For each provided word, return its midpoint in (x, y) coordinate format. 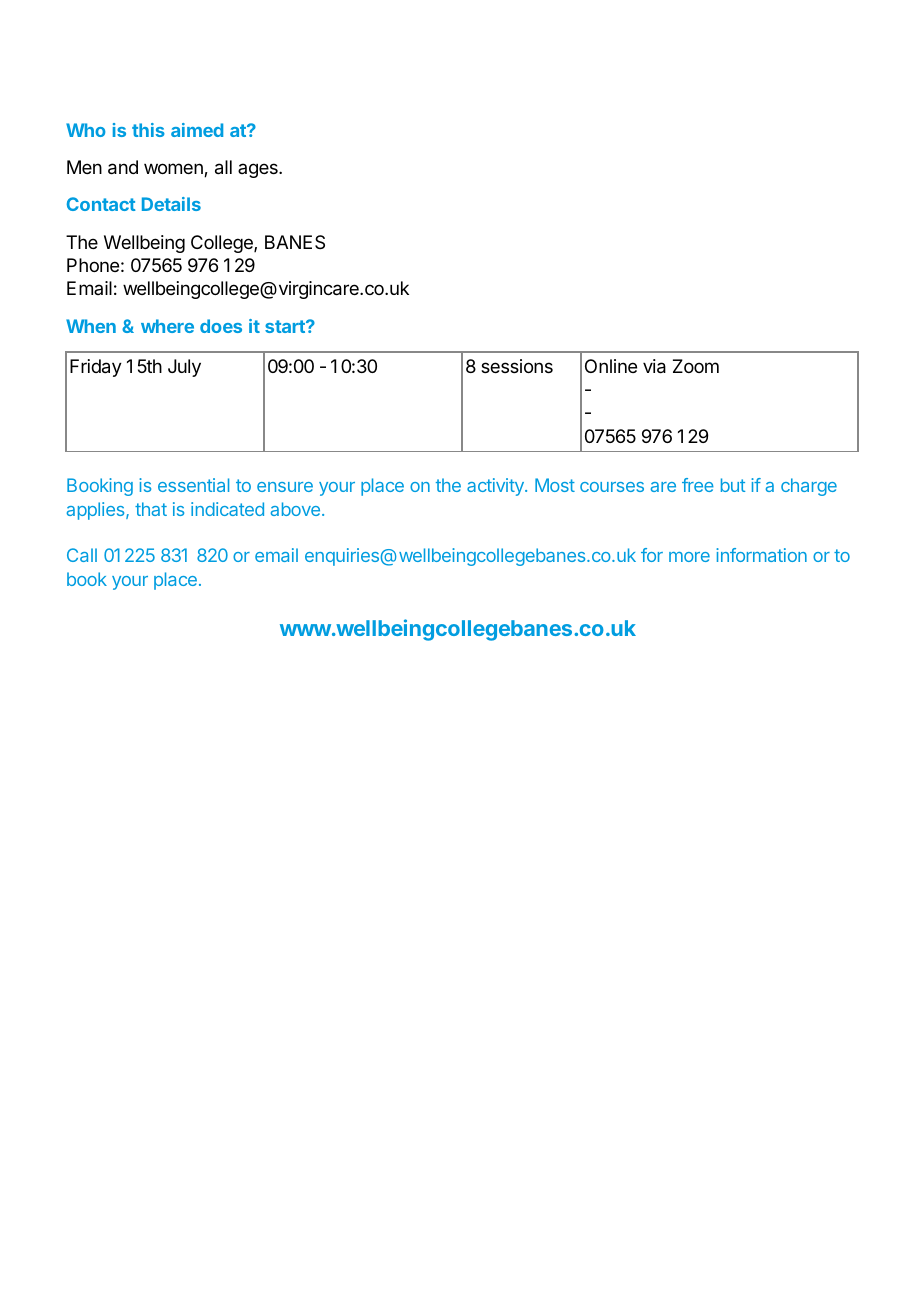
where (167, 326)
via (654, 366)
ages (259, 170)
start (286, 326)
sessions (517, 366)
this (148, 130)
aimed (197, 130)
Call (82, 555)
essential (193, 485)
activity (496, 487)
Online (611, 366)
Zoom (696, 366)
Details (171, 204)
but (733, 485)
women (174, 170)
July (184, 368)
